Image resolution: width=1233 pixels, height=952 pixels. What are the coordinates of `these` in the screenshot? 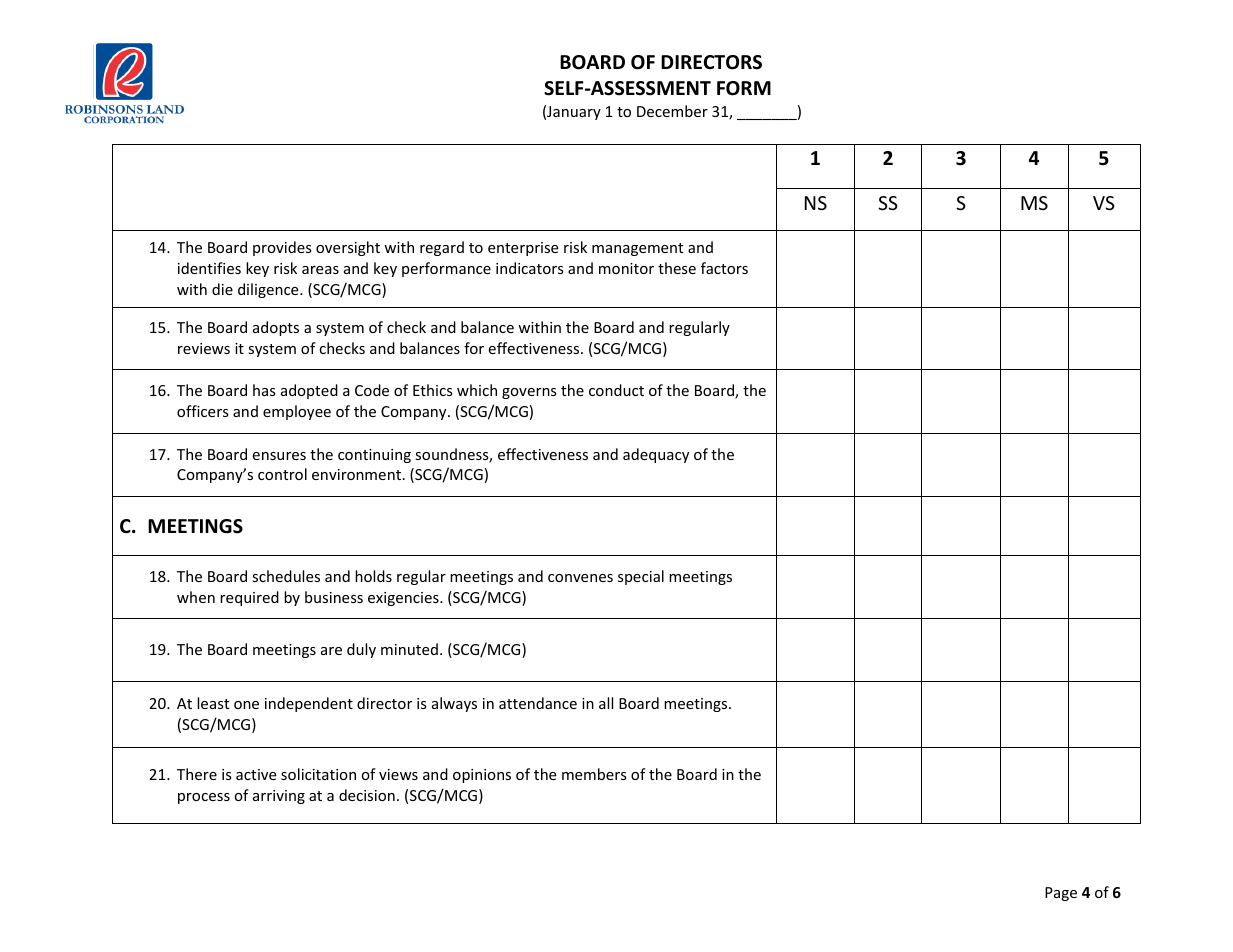 It's located at (677, 268).
